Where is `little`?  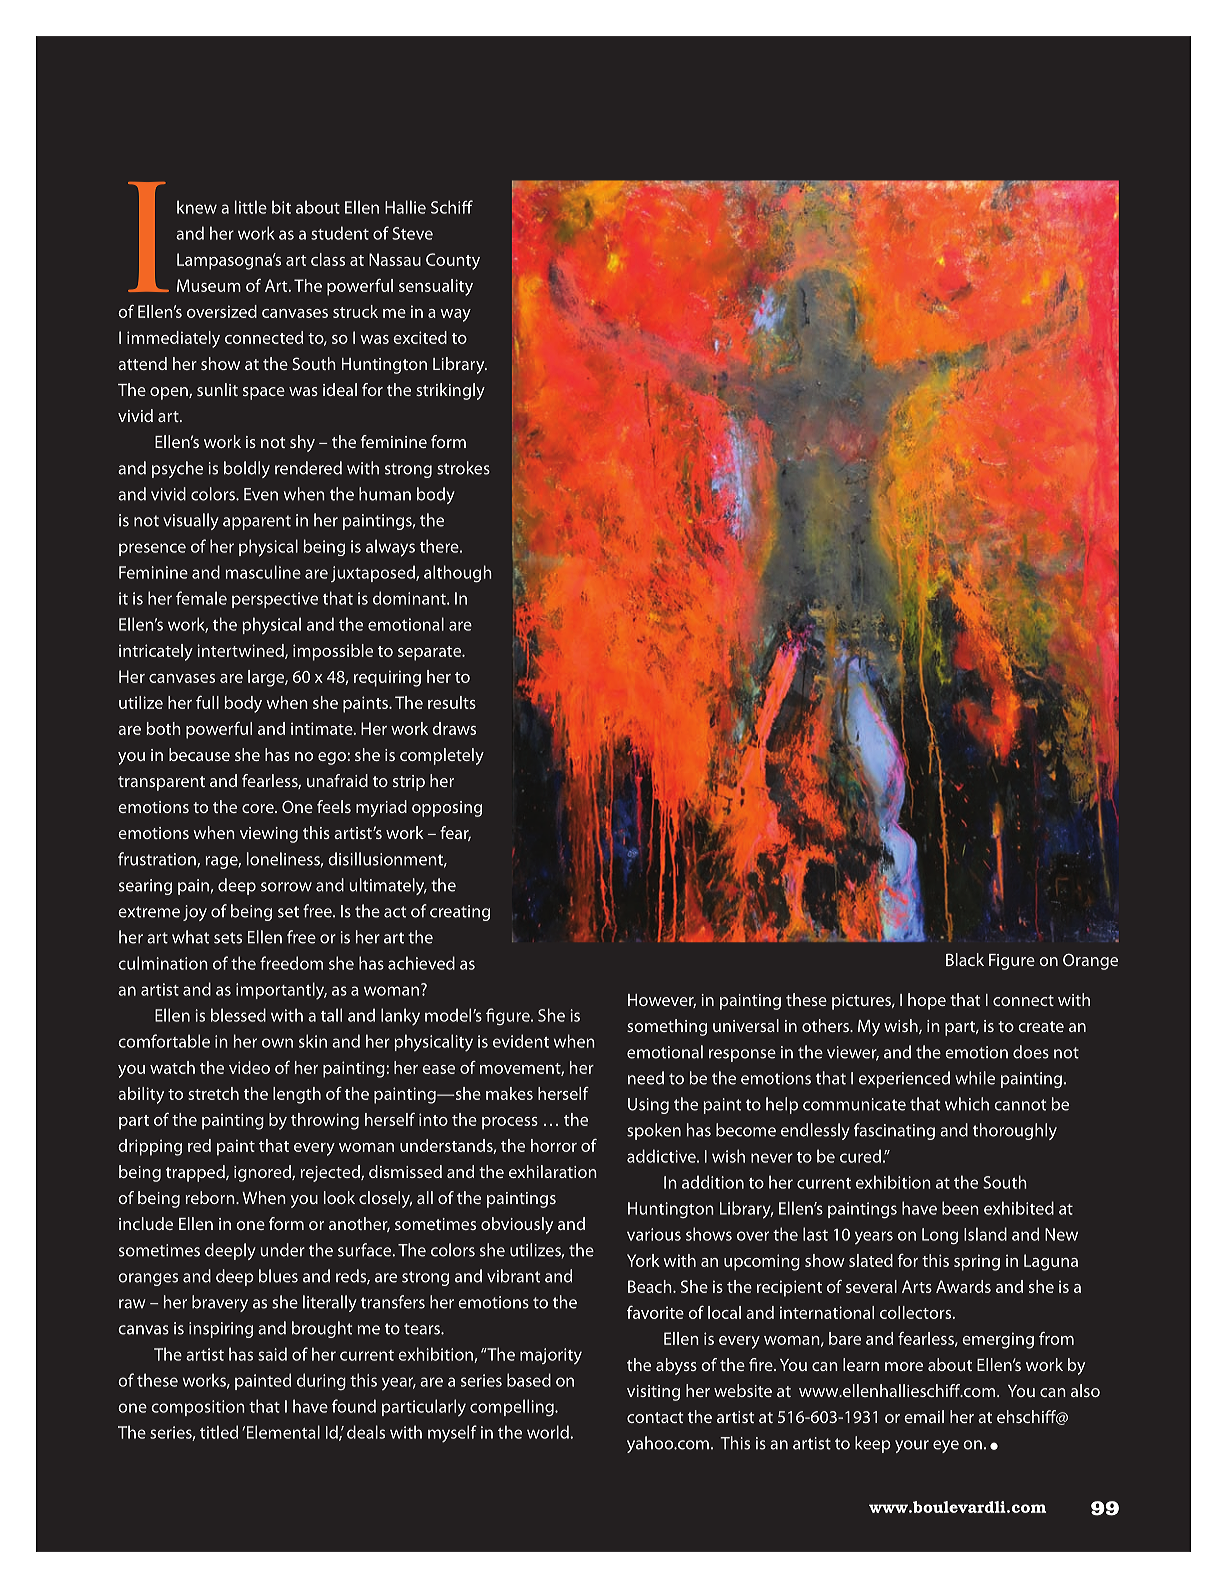 little is located at coordinates (251, 207).
